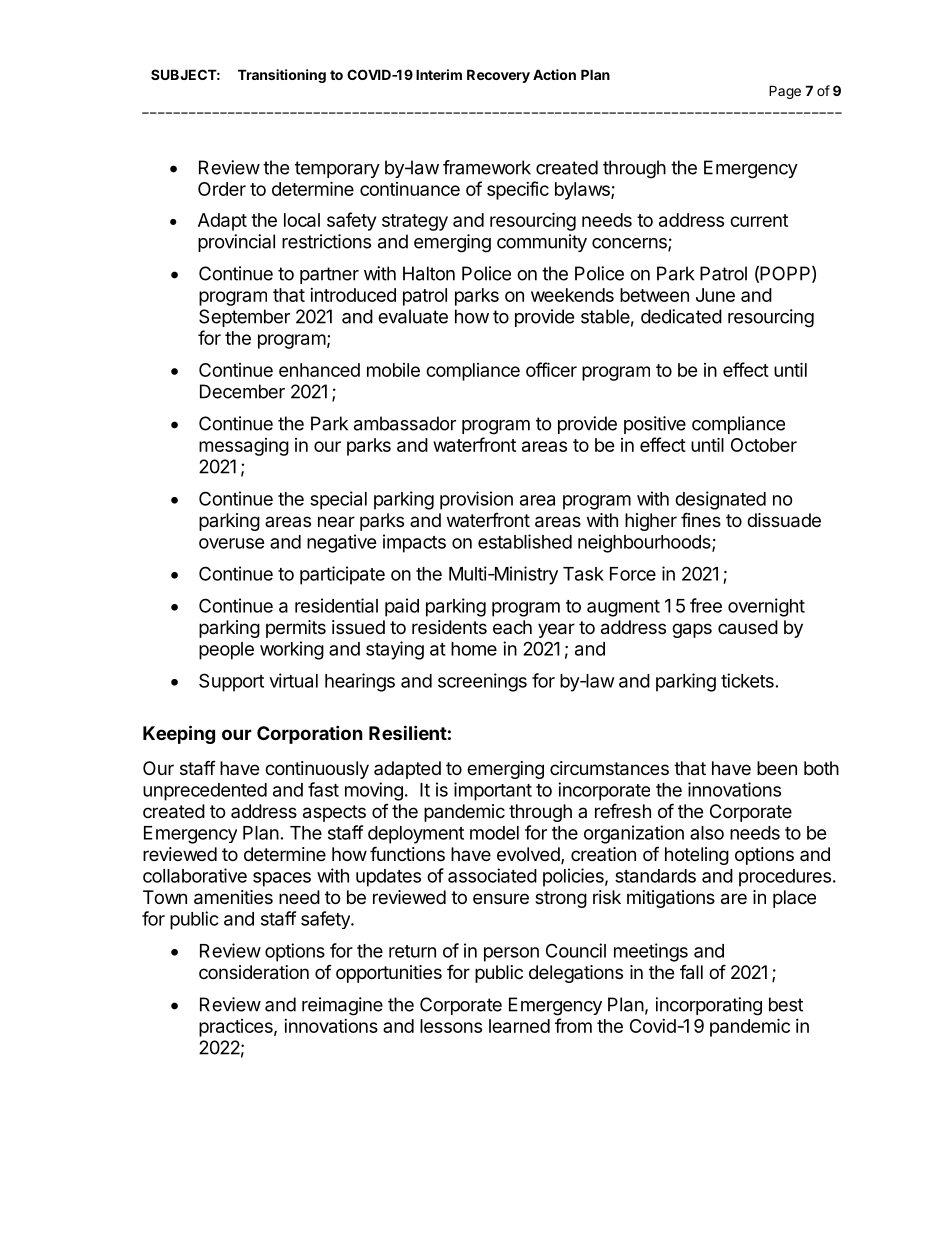 The image size is (952, 1233). I want to click on Page, so click(785, 92).
